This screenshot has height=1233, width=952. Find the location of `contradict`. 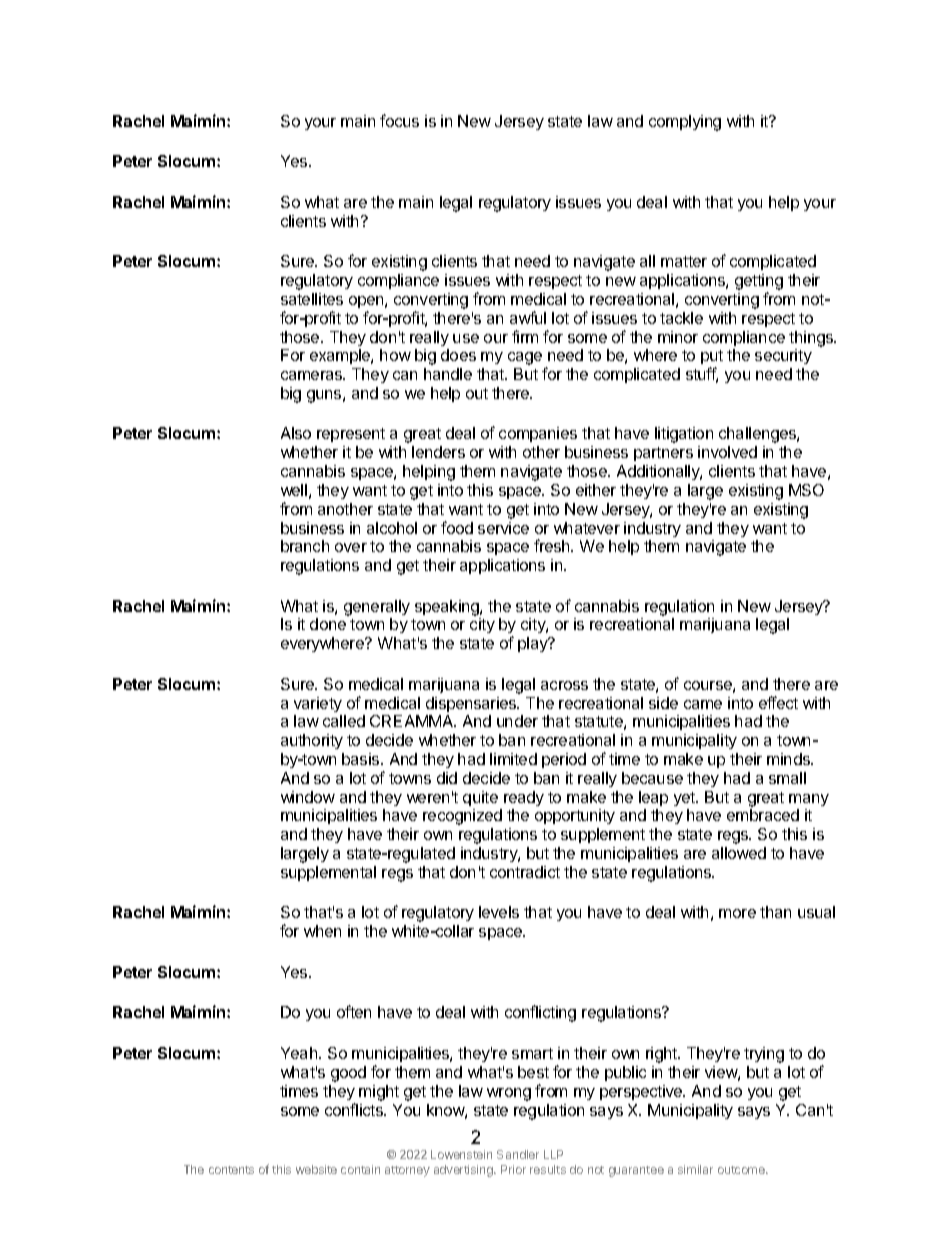

contradict is located at coordinates (525, 872).
